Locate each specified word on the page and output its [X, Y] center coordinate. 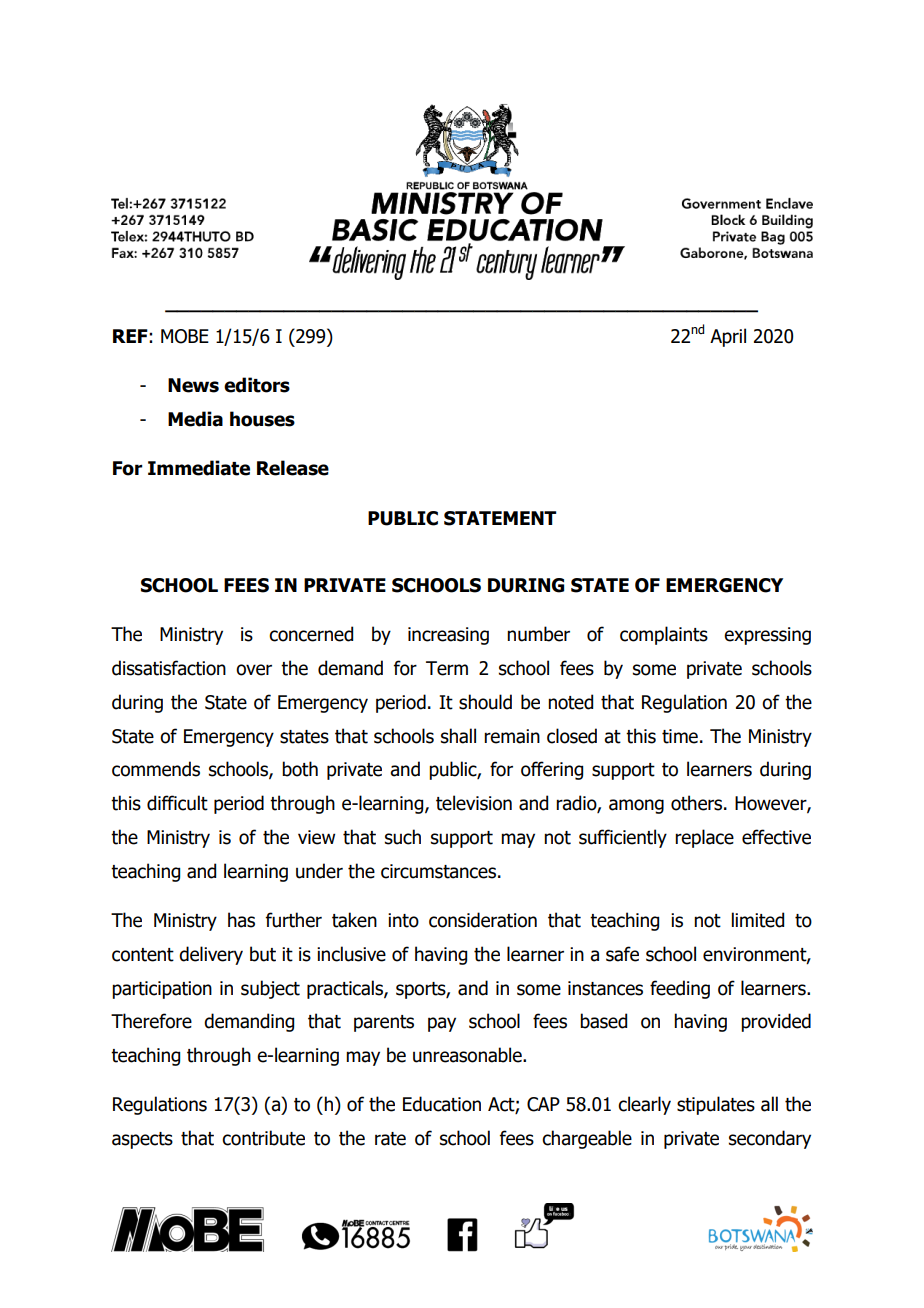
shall [458, 736]
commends [156, 769]
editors [257, 385]
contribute [263, 1138]
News [193, 385]
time [680, 736]
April [728, 337]
